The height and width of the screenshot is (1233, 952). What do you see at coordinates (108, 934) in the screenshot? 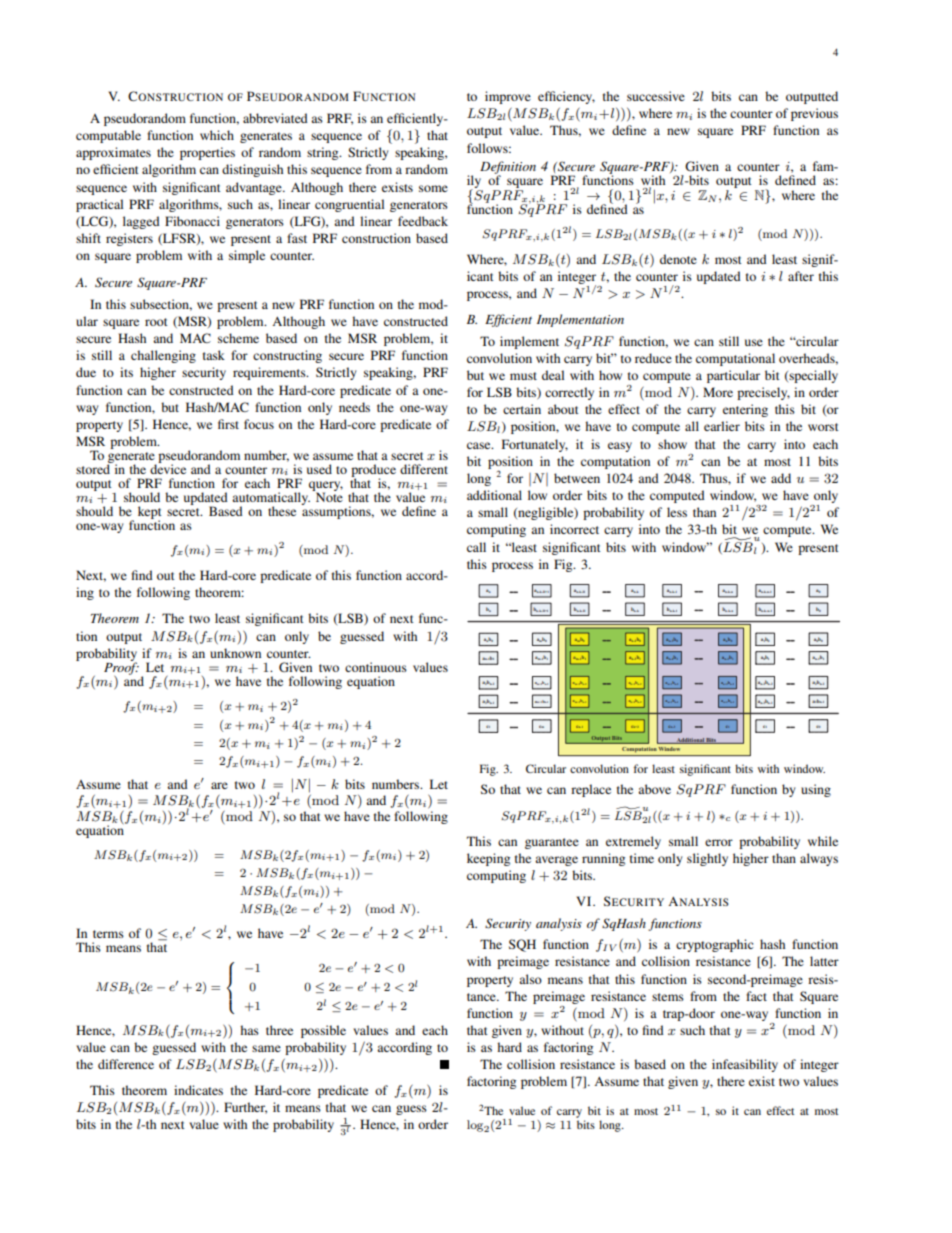
I see `terms` at bounding box center [108, 934].
